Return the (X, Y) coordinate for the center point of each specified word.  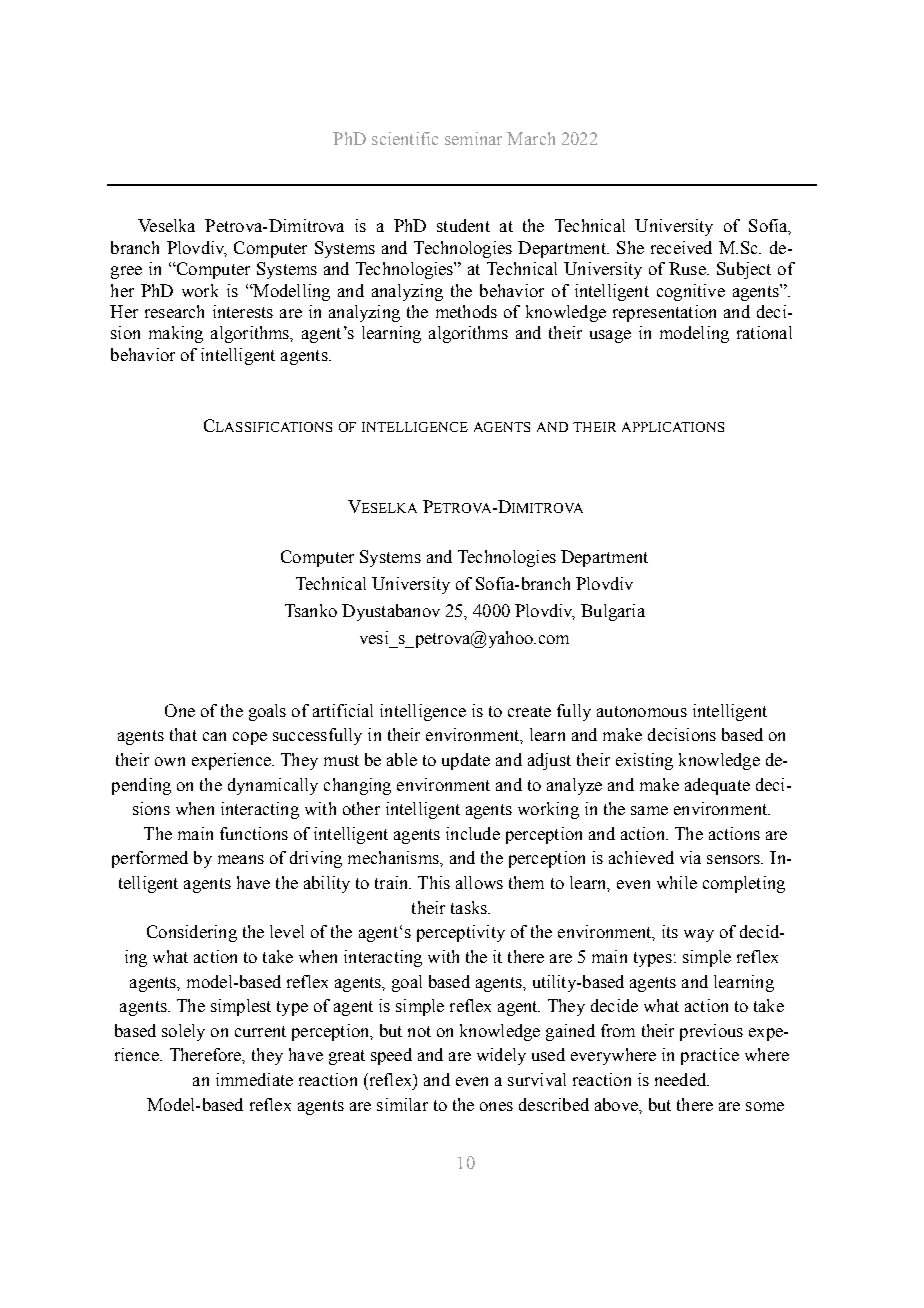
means (241, 859)
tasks (470, 907)
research (174, 311)
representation (664, 313)
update (466, 761)
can (214, 736)
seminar (473, 138)
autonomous (642, 711)
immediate (254, 1079)
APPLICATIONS (673, 427)
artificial (343, 710)
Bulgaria (613, 612)
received (681, 247)
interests (243, 311)
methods (466, 311)
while (677, 882)
